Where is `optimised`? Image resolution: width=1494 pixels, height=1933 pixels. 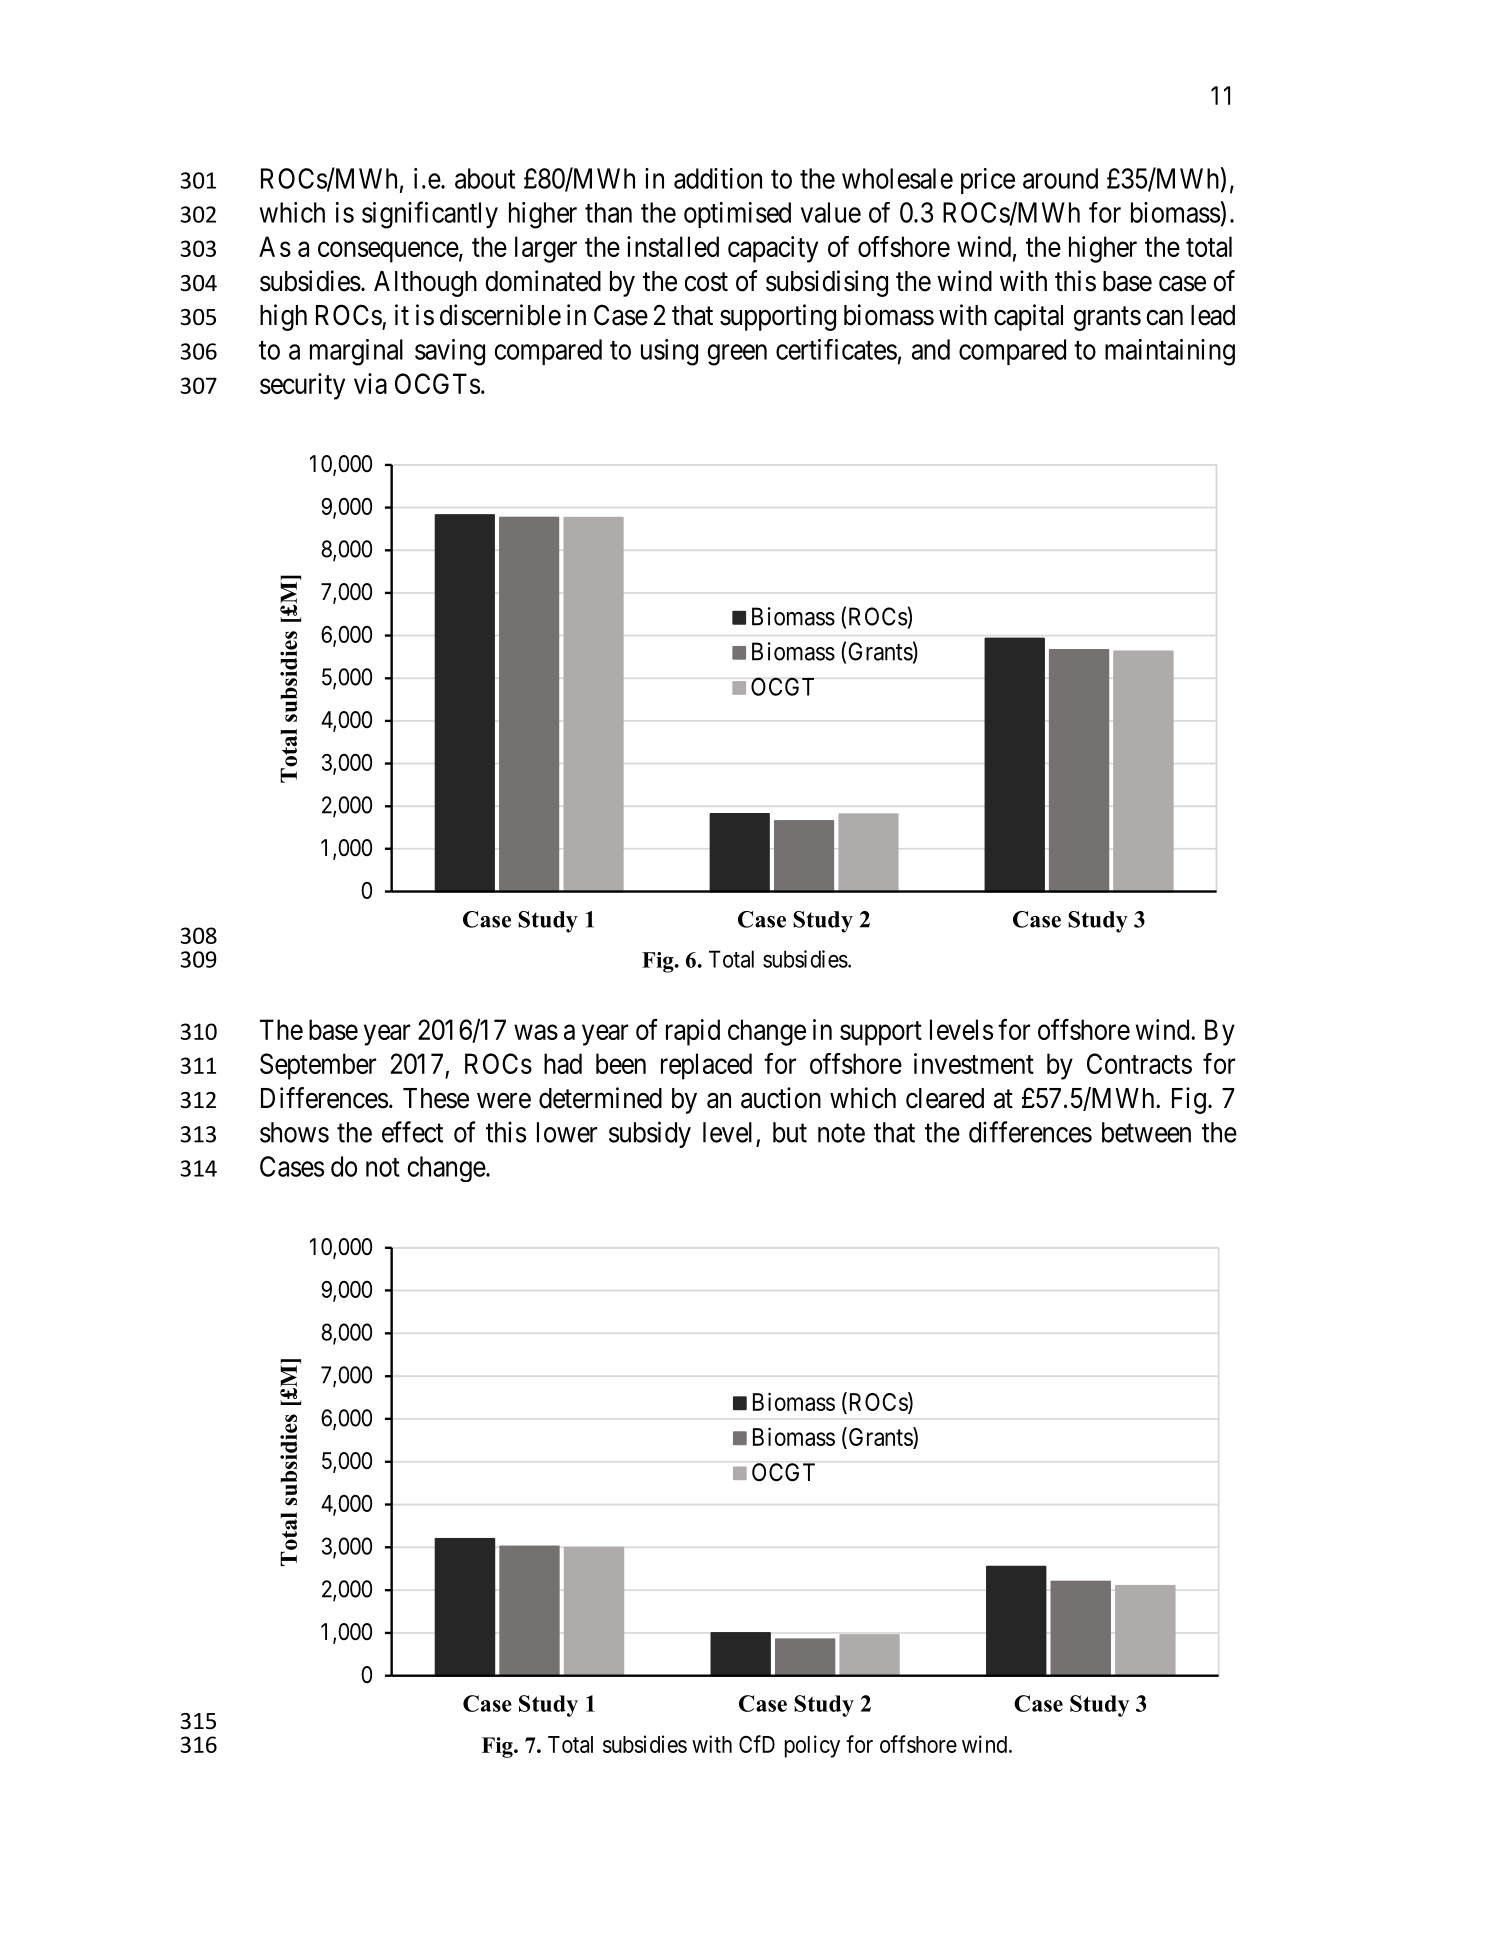 optimised is located at coordinates (737, 215).
